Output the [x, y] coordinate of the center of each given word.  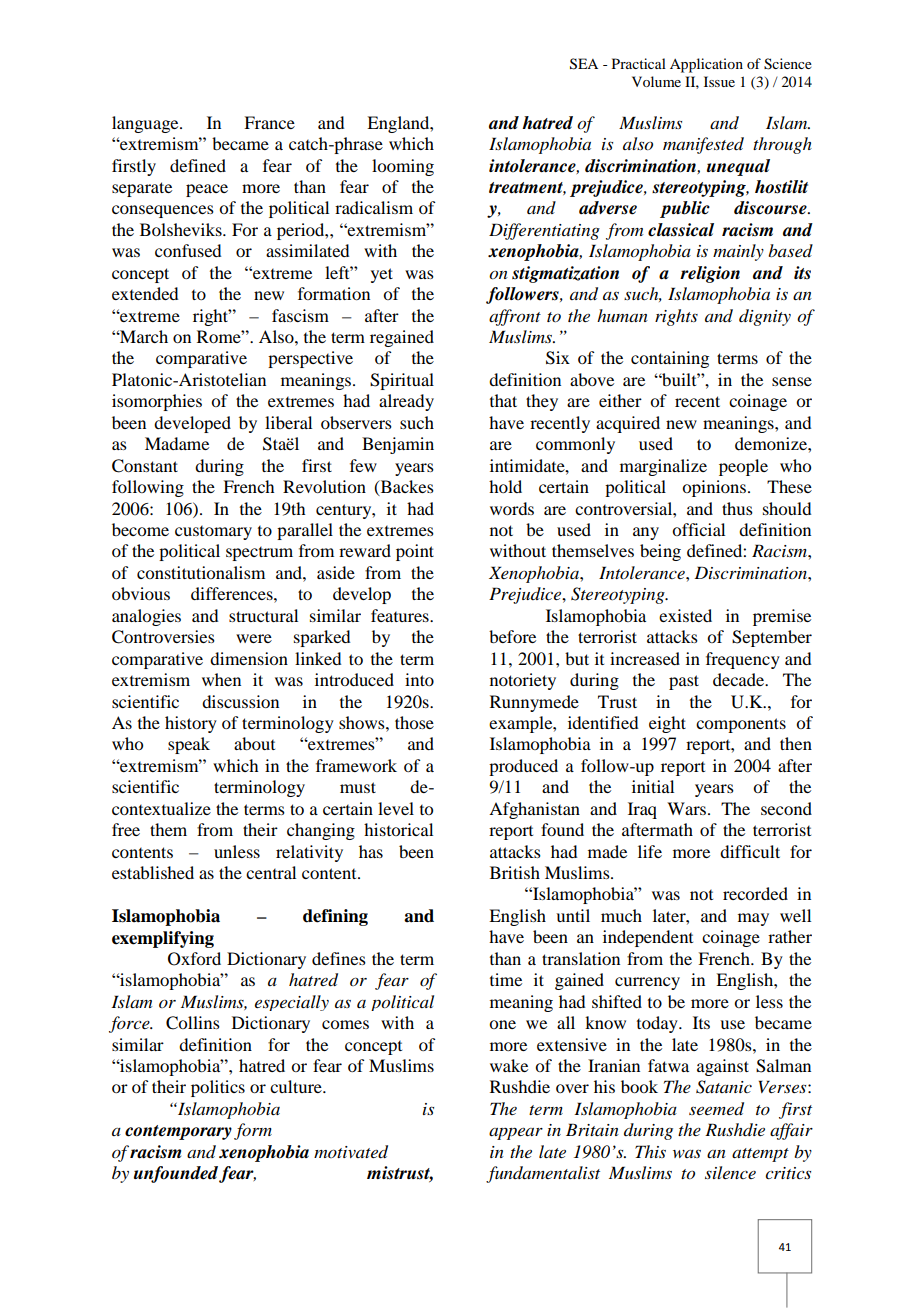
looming [403, 167]
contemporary [178, 1132]
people [743, 467]
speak [189, 745]
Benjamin [398, 445]
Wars [688, 808]
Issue [719, 81]
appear [516, 1134]
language [146, 124]
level [396, 808]
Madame [177, 443]
